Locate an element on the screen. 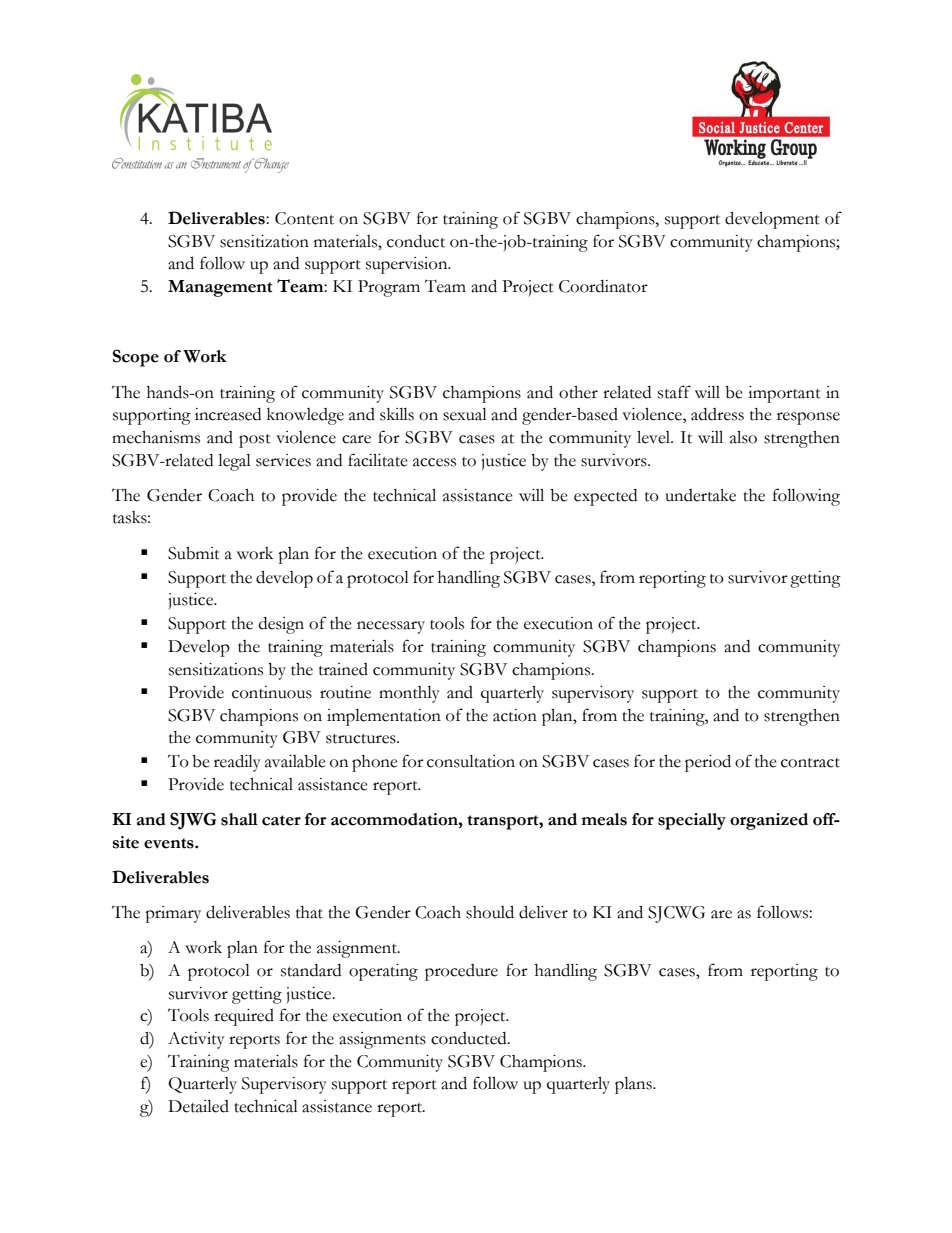  access is located at coordinates (434, 462).
